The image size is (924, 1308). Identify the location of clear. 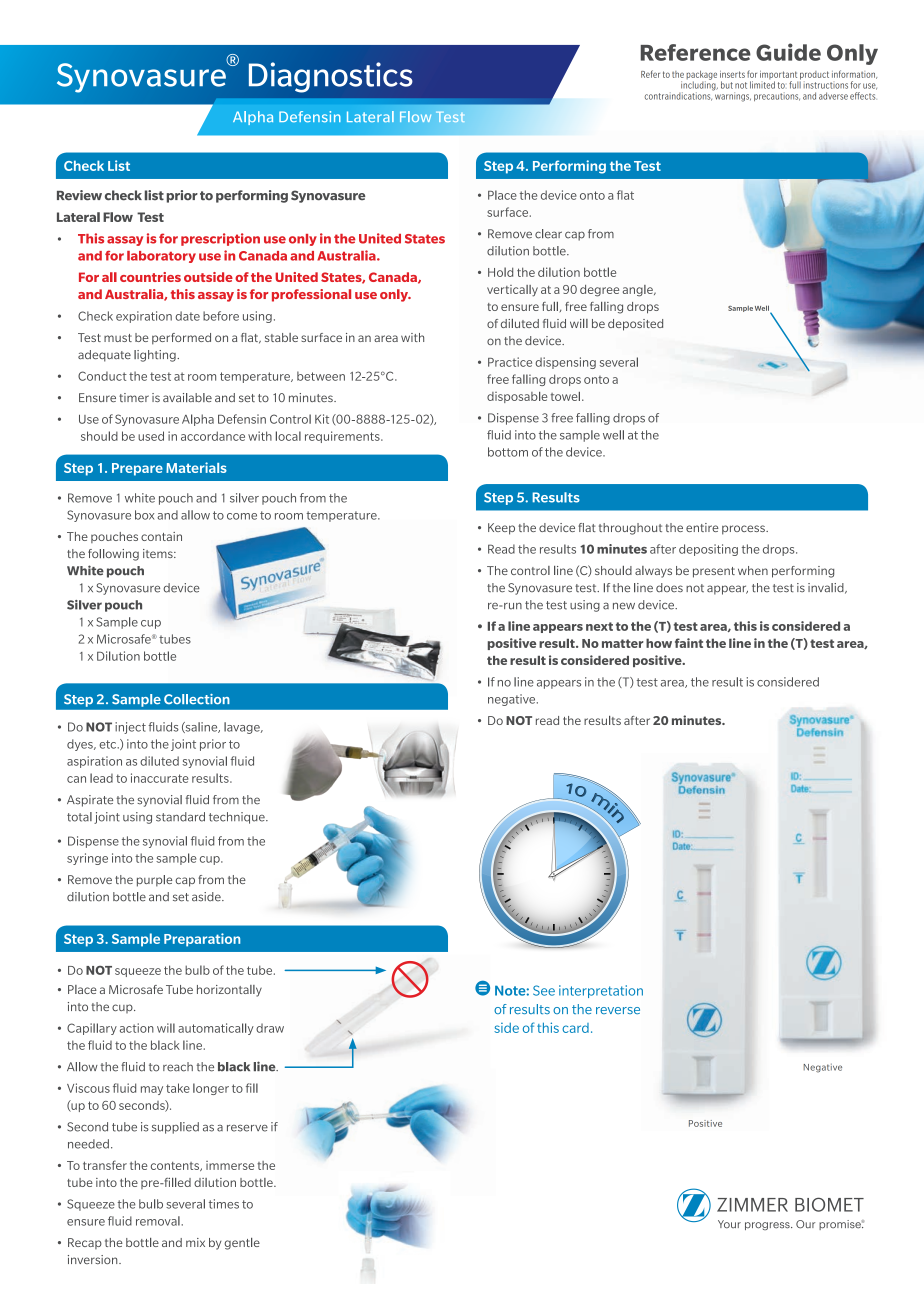
(548, 234).
